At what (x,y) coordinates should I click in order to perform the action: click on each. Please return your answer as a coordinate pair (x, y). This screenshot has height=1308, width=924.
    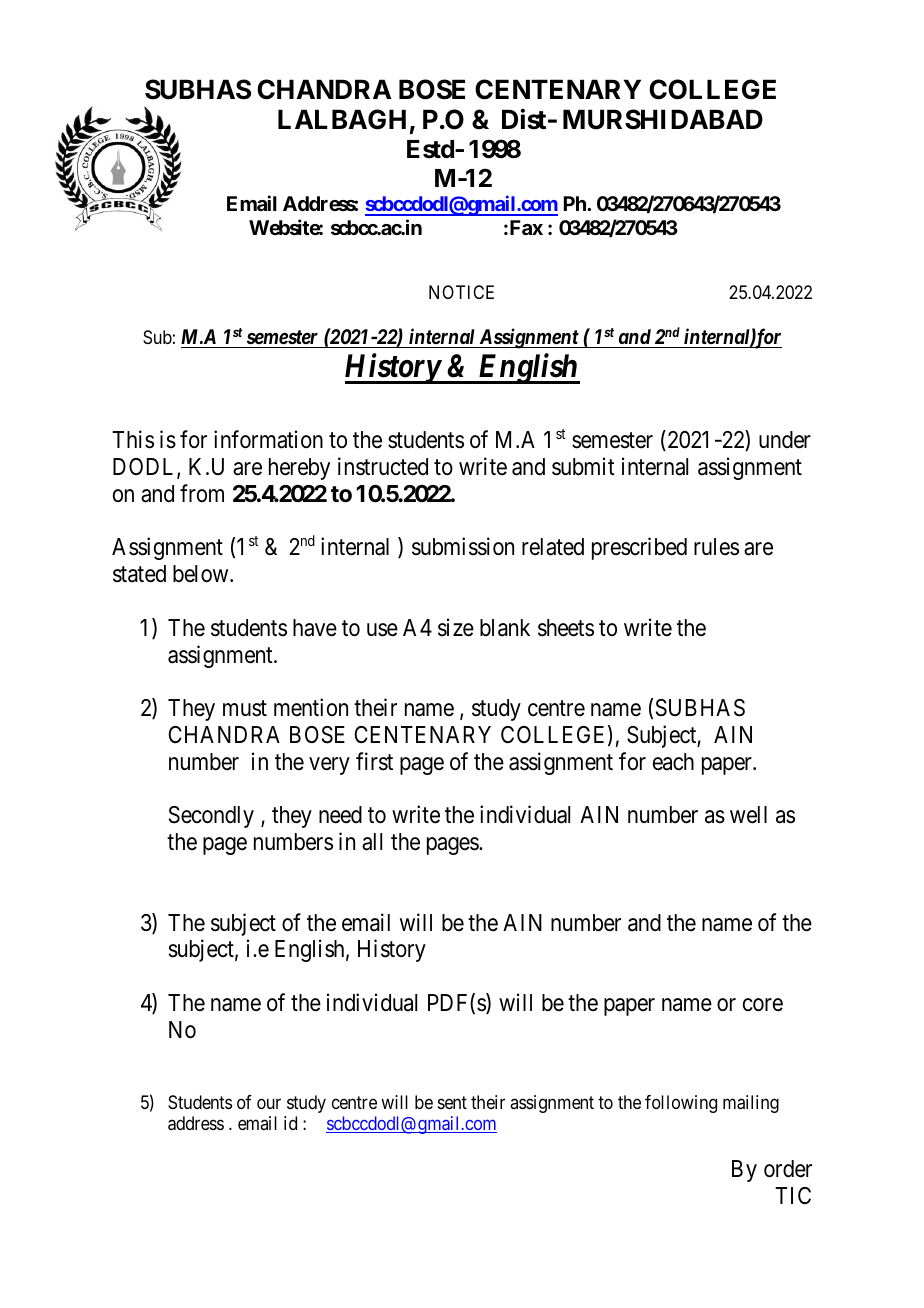
    Looking at the image, I should click on (673, 762).
